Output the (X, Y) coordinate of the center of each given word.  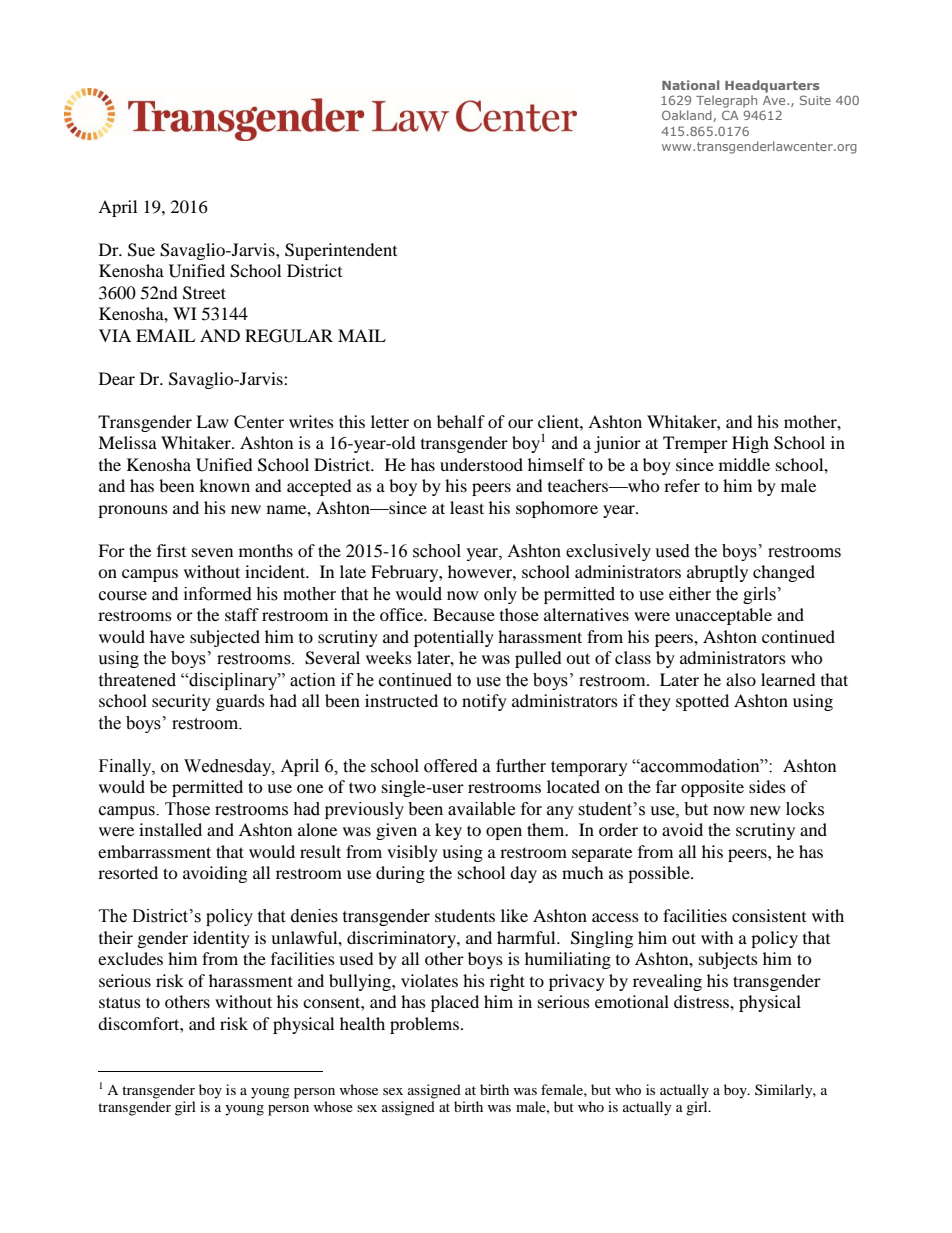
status (120, 1002)
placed (455, 1003)
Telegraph (726, 101)
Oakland (688, 116)
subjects (728, 960)
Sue (141, 250)
